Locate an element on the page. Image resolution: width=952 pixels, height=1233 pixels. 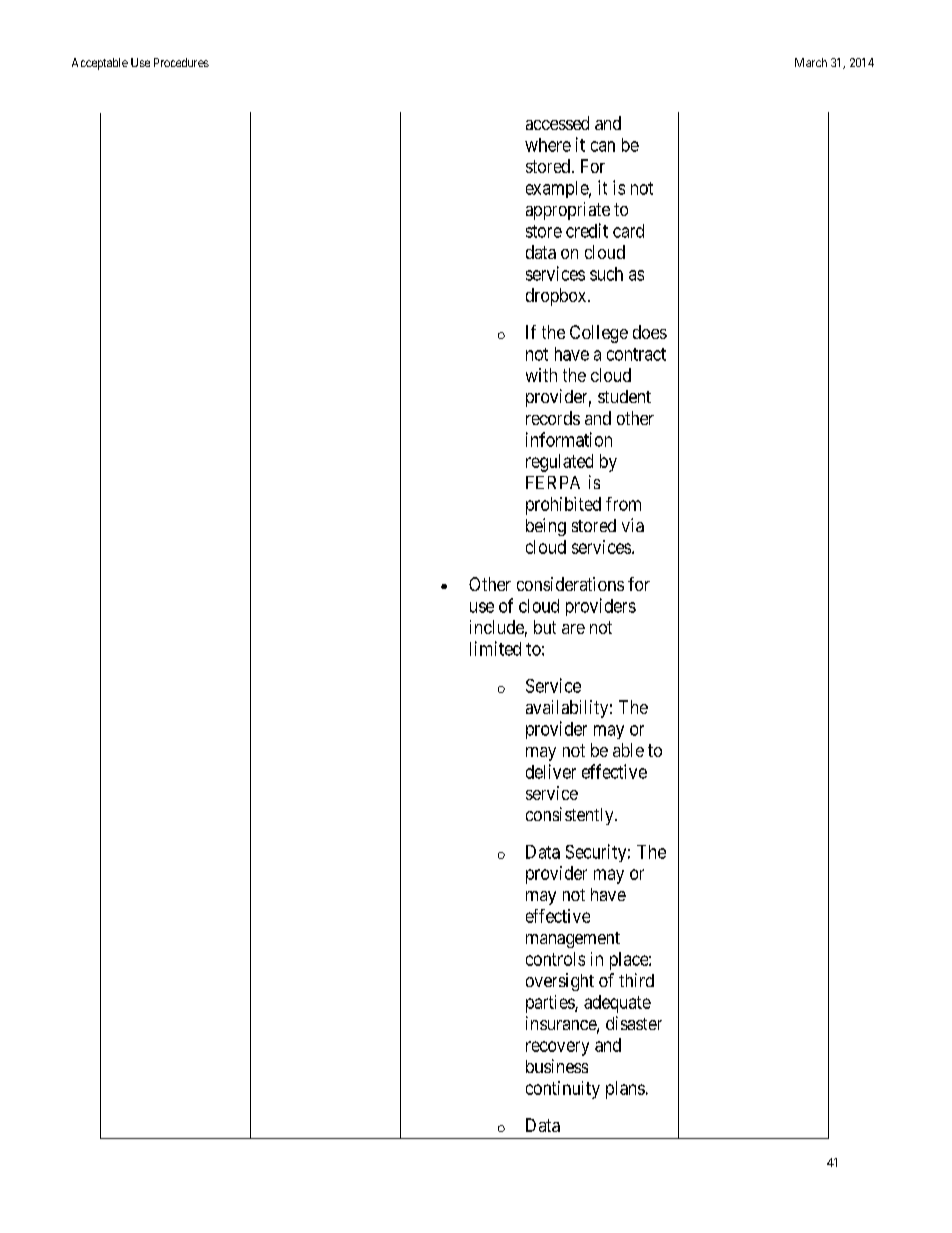
limited is located at coordinates (495, 648).
